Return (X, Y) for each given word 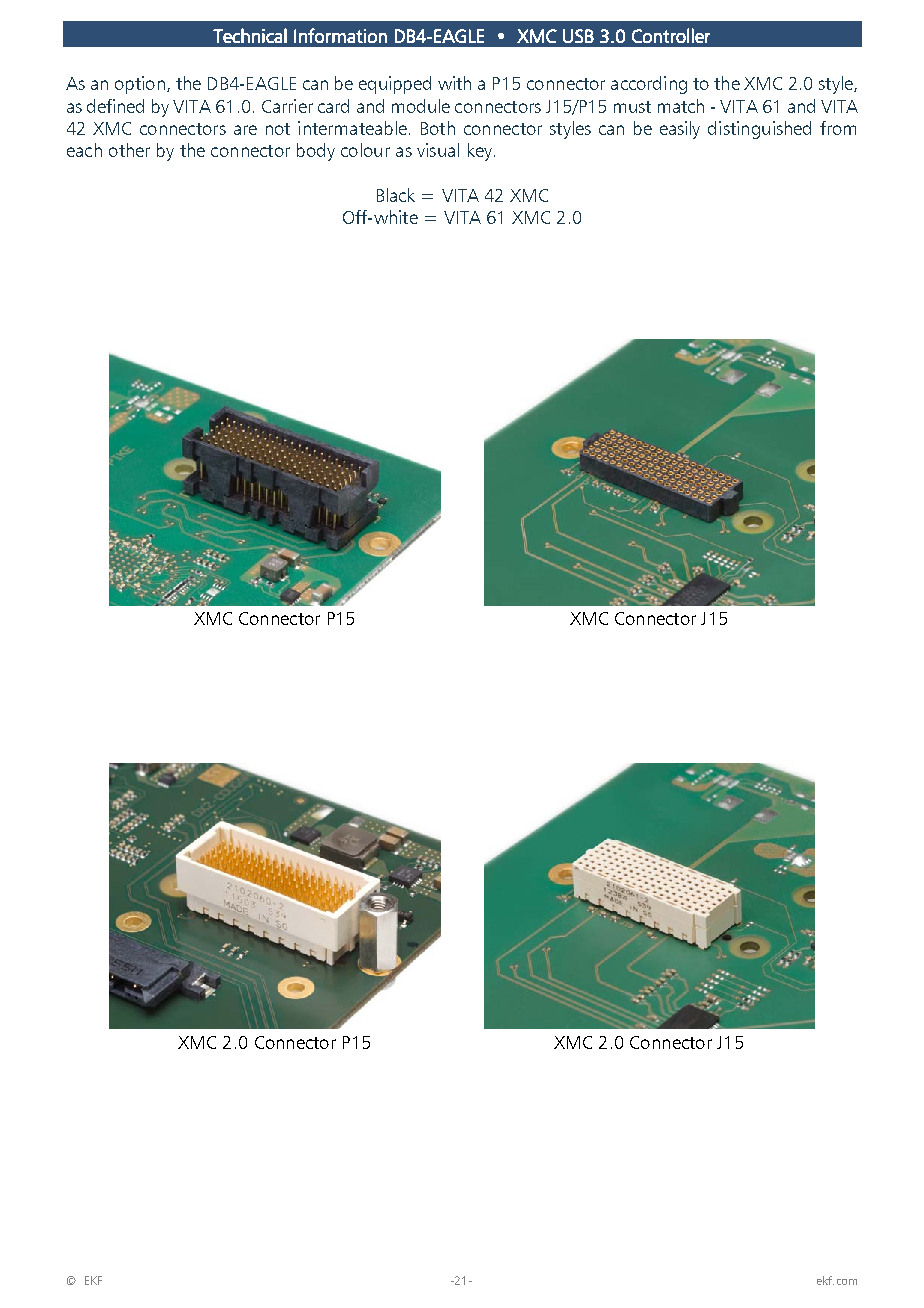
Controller (671, 35)
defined (115, 106)
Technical (250, 35)
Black (396, 195)
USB (578, 36)
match (681, 106)
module (421, 106)
